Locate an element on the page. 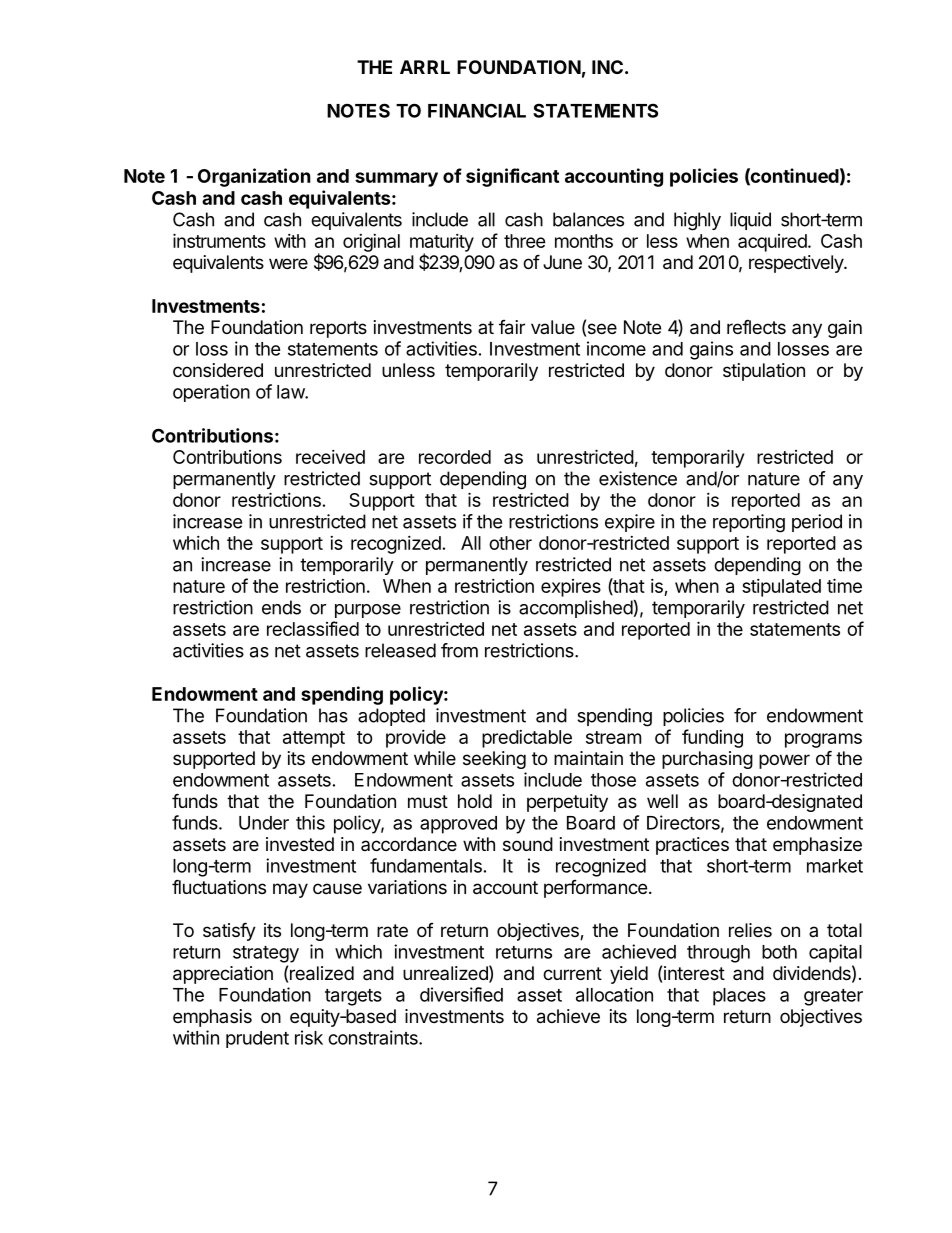 The height and width of the document is (1233, 952). this is located at coordinates (310, 822).
